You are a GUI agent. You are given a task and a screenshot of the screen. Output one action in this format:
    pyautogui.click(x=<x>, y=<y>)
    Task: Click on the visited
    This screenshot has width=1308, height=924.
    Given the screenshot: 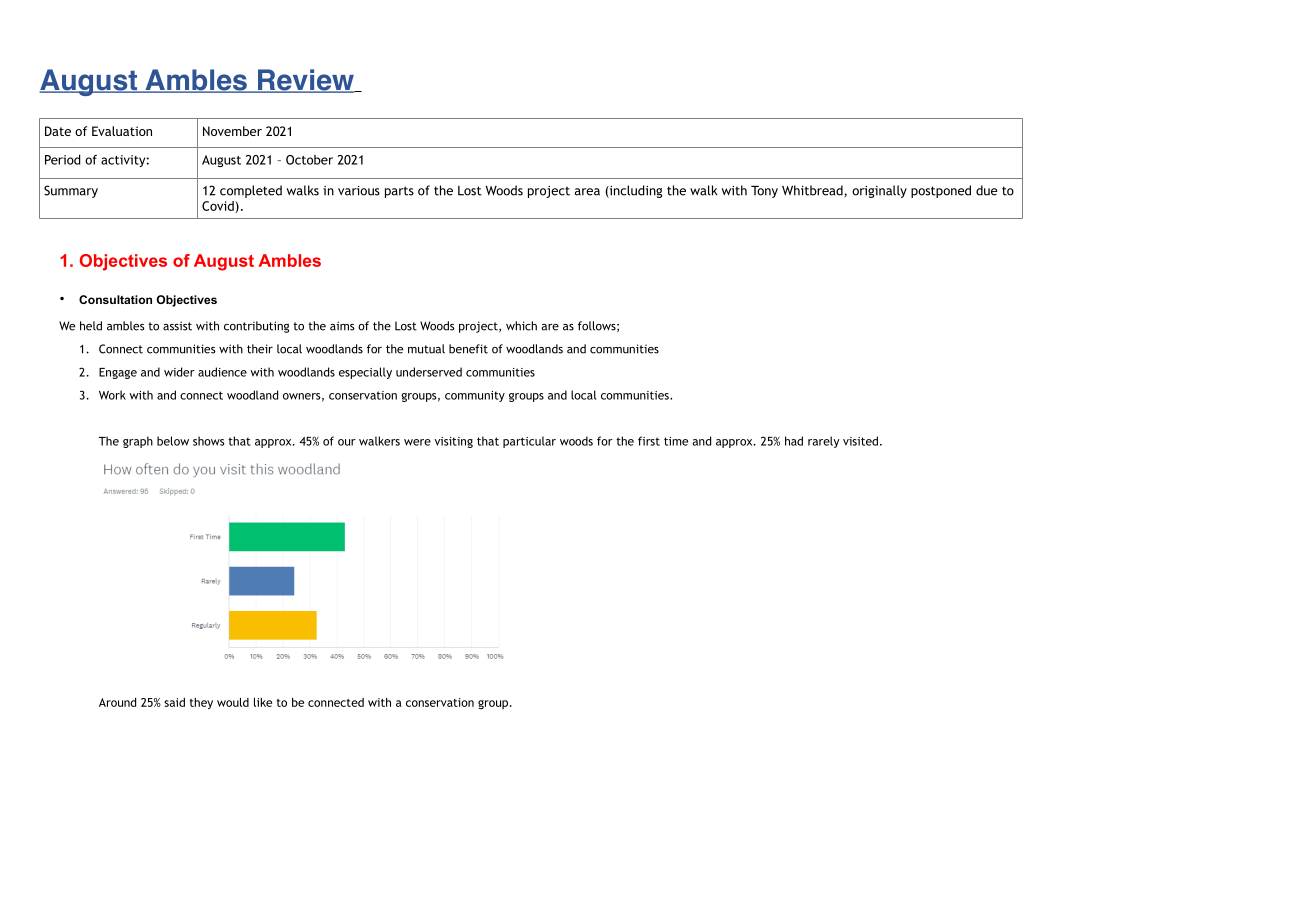 What is the action you would take?
    pyautogui.click(x=860, y=441)
